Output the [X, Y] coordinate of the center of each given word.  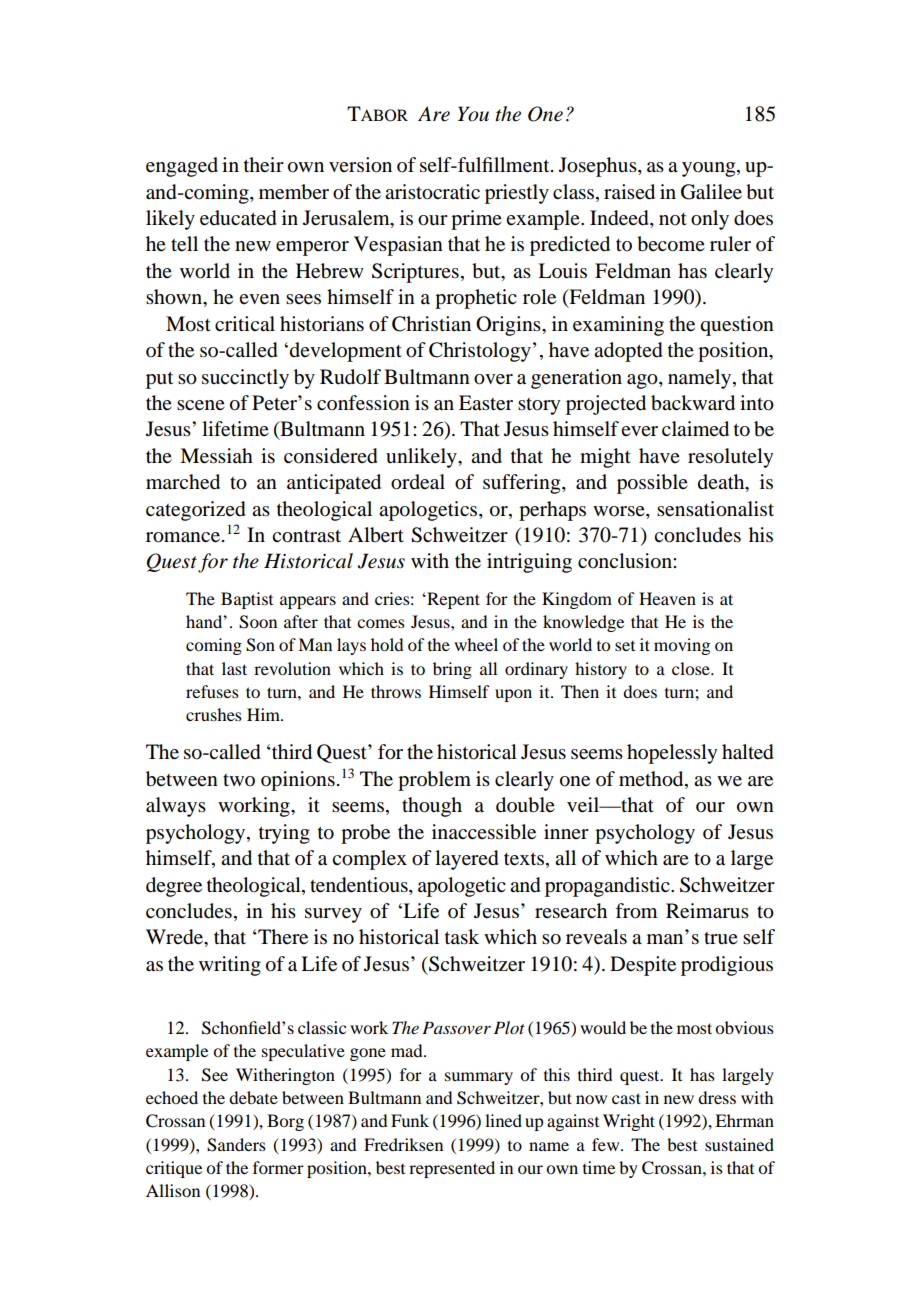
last [234, 668]
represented [452, 1169]
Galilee [711, 192]
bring [452, 670]
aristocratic [432, 192]
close [692, 668]
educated [238, 218]
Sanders [236, 1145]
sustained [739, 1144]
